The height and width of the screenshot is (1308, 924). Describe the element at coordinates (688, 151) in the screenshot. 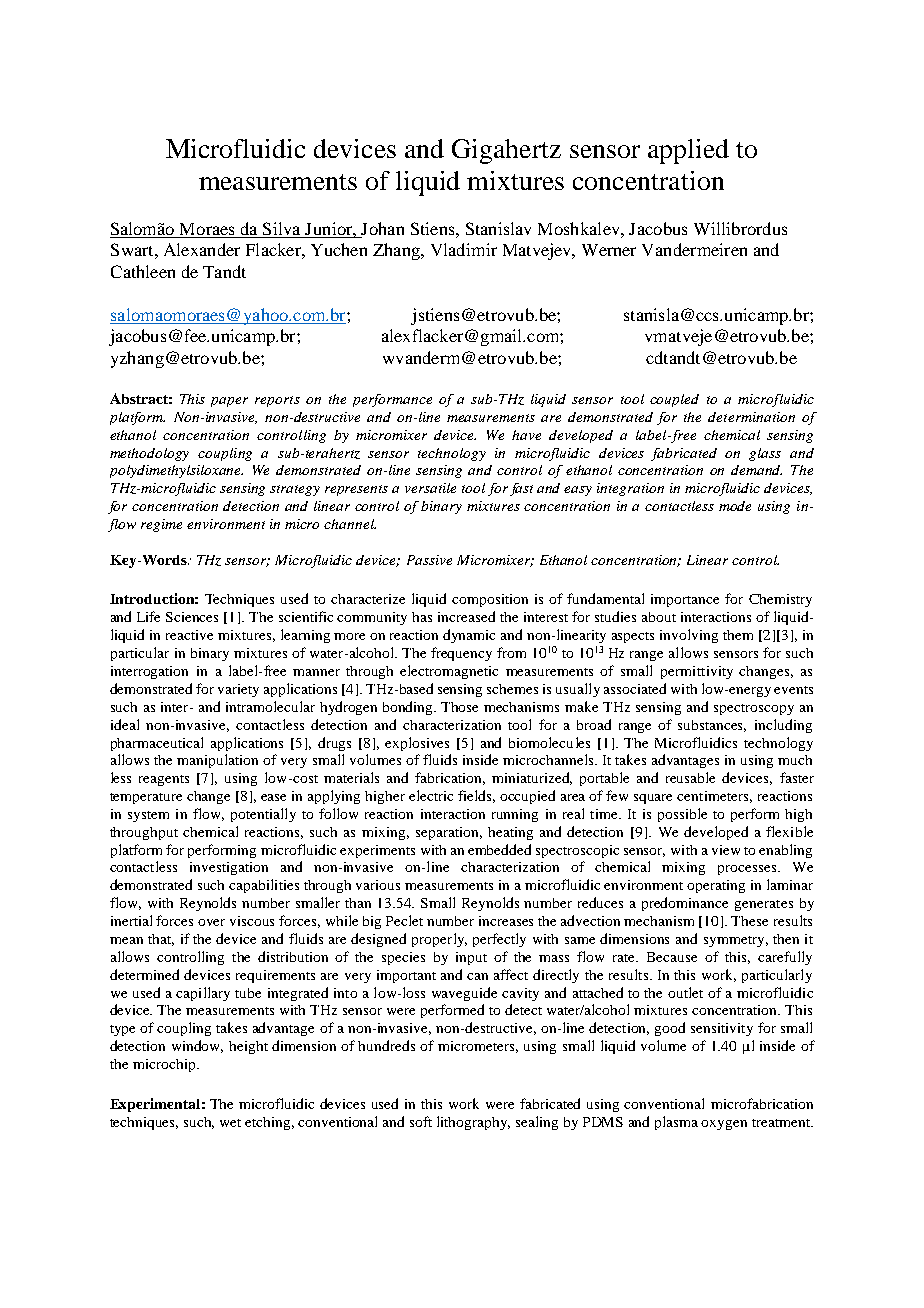

I see `applied` at that location.
